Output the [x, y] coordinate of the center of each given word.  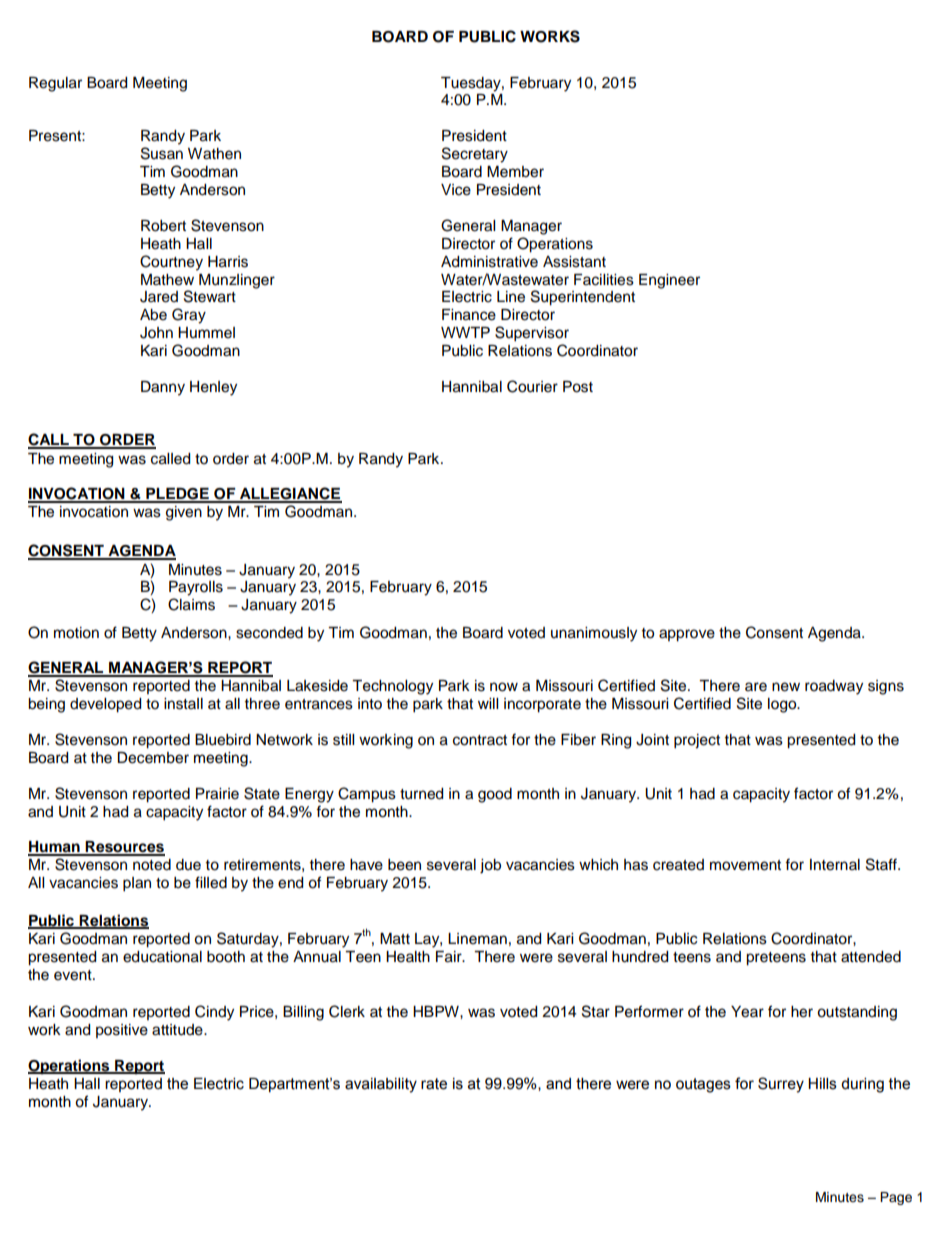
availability [381, 1085]
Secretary [475, 155]
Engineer [669, 281]
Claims [191, 604]
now [504, 687]
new [786, 687]
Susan [162, 153]
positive [122, 1031]
